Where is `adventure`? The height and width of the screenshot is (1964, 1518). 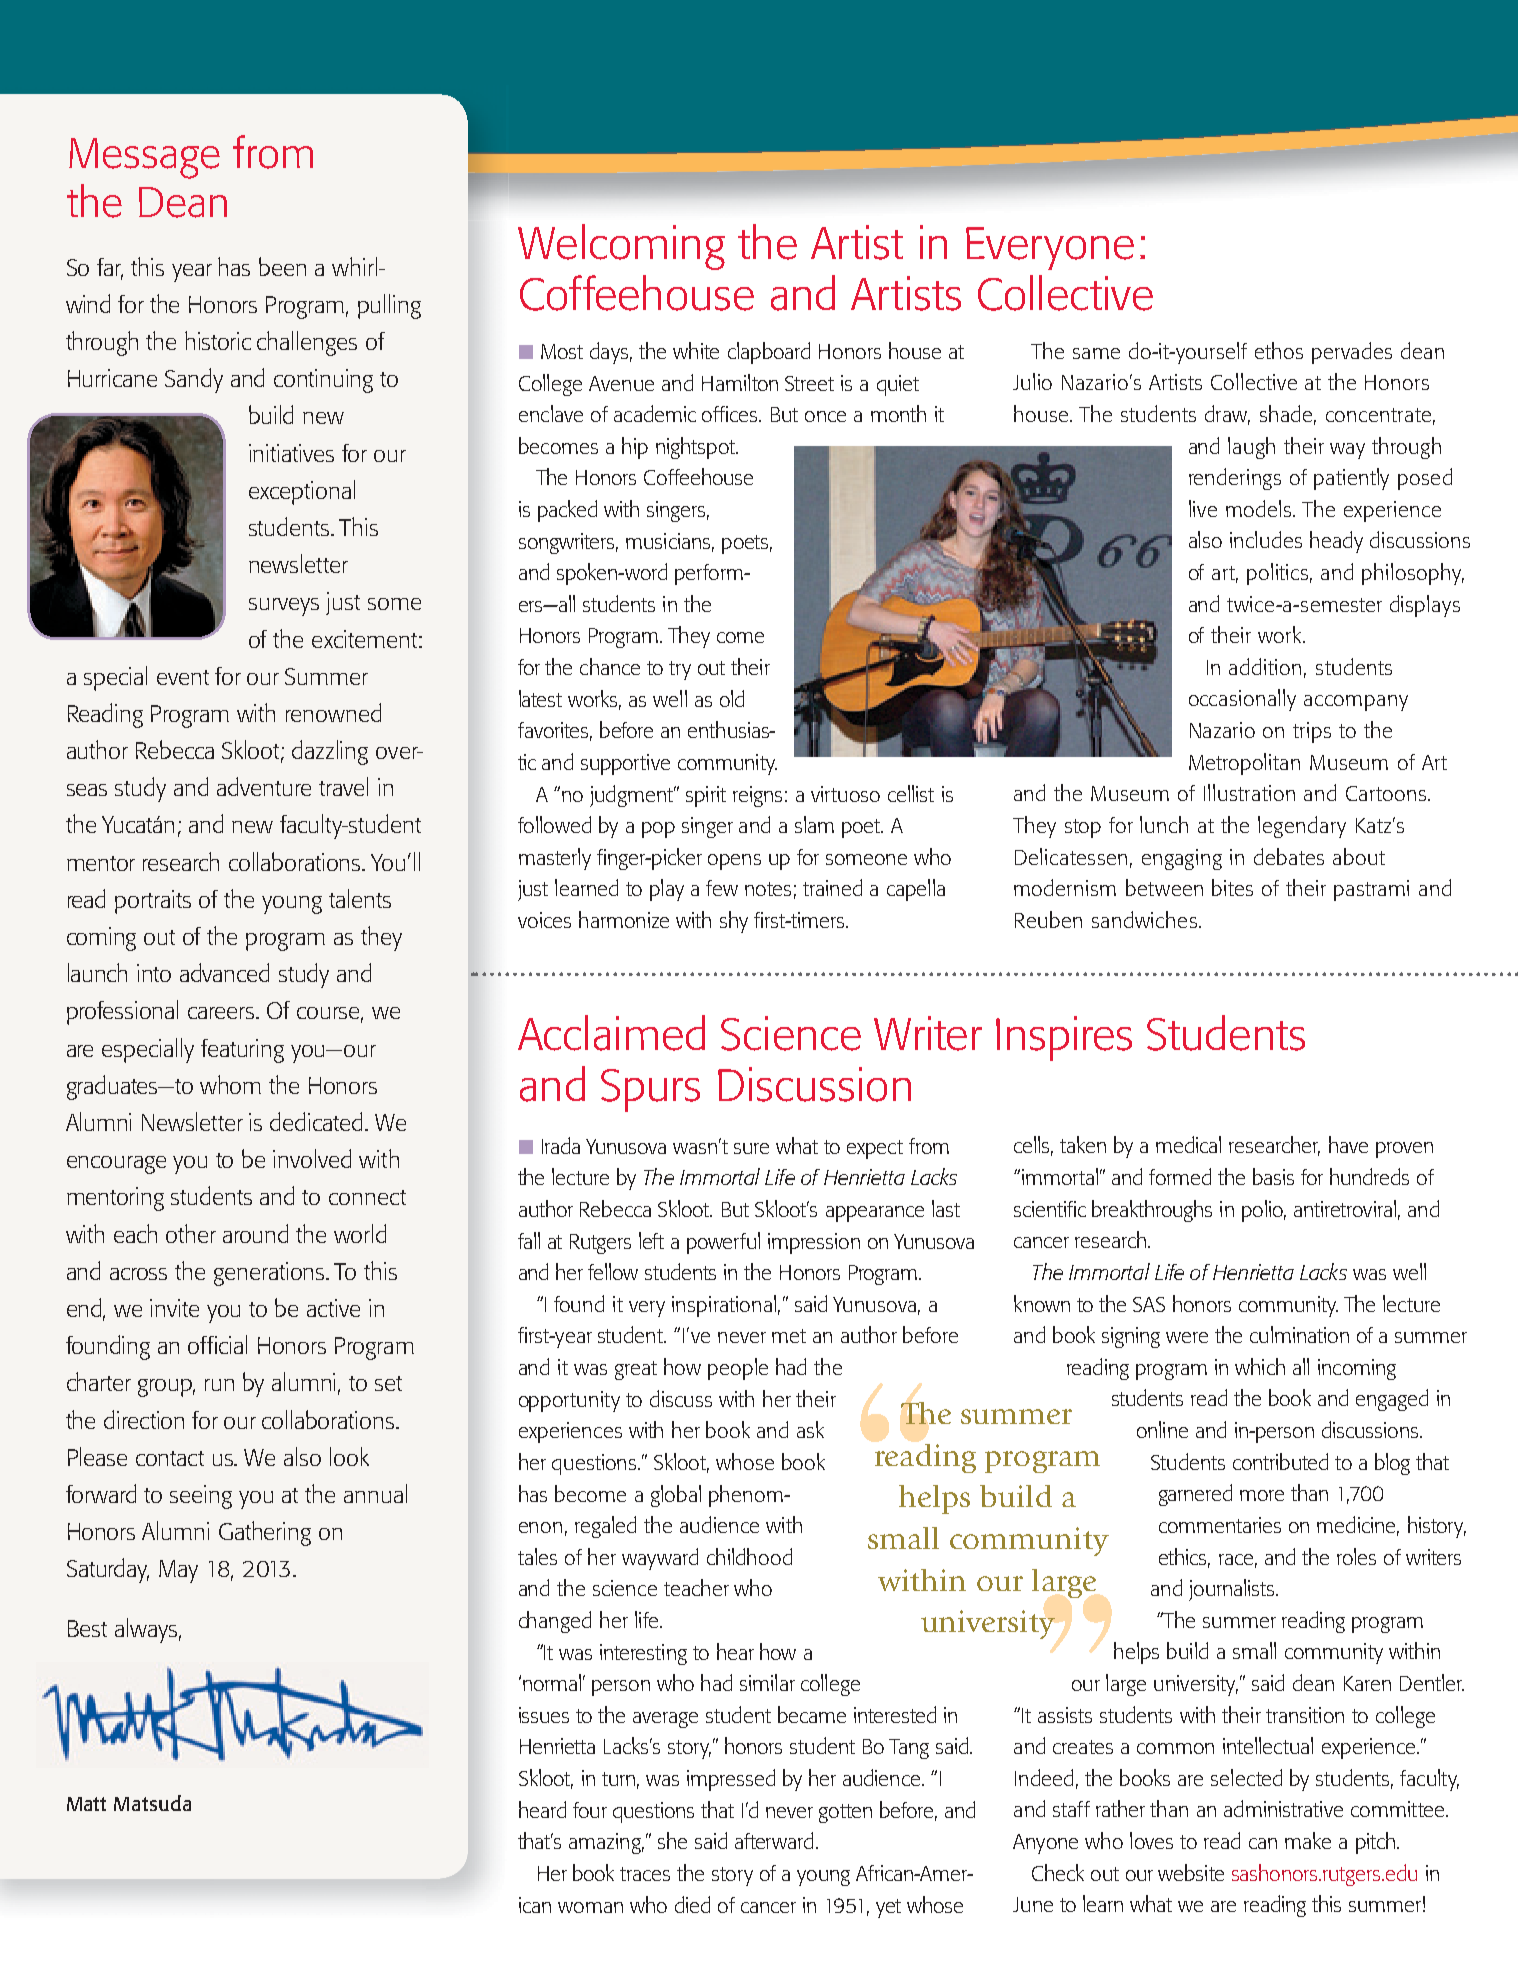 adventure is located at coordinates (264, 786).
